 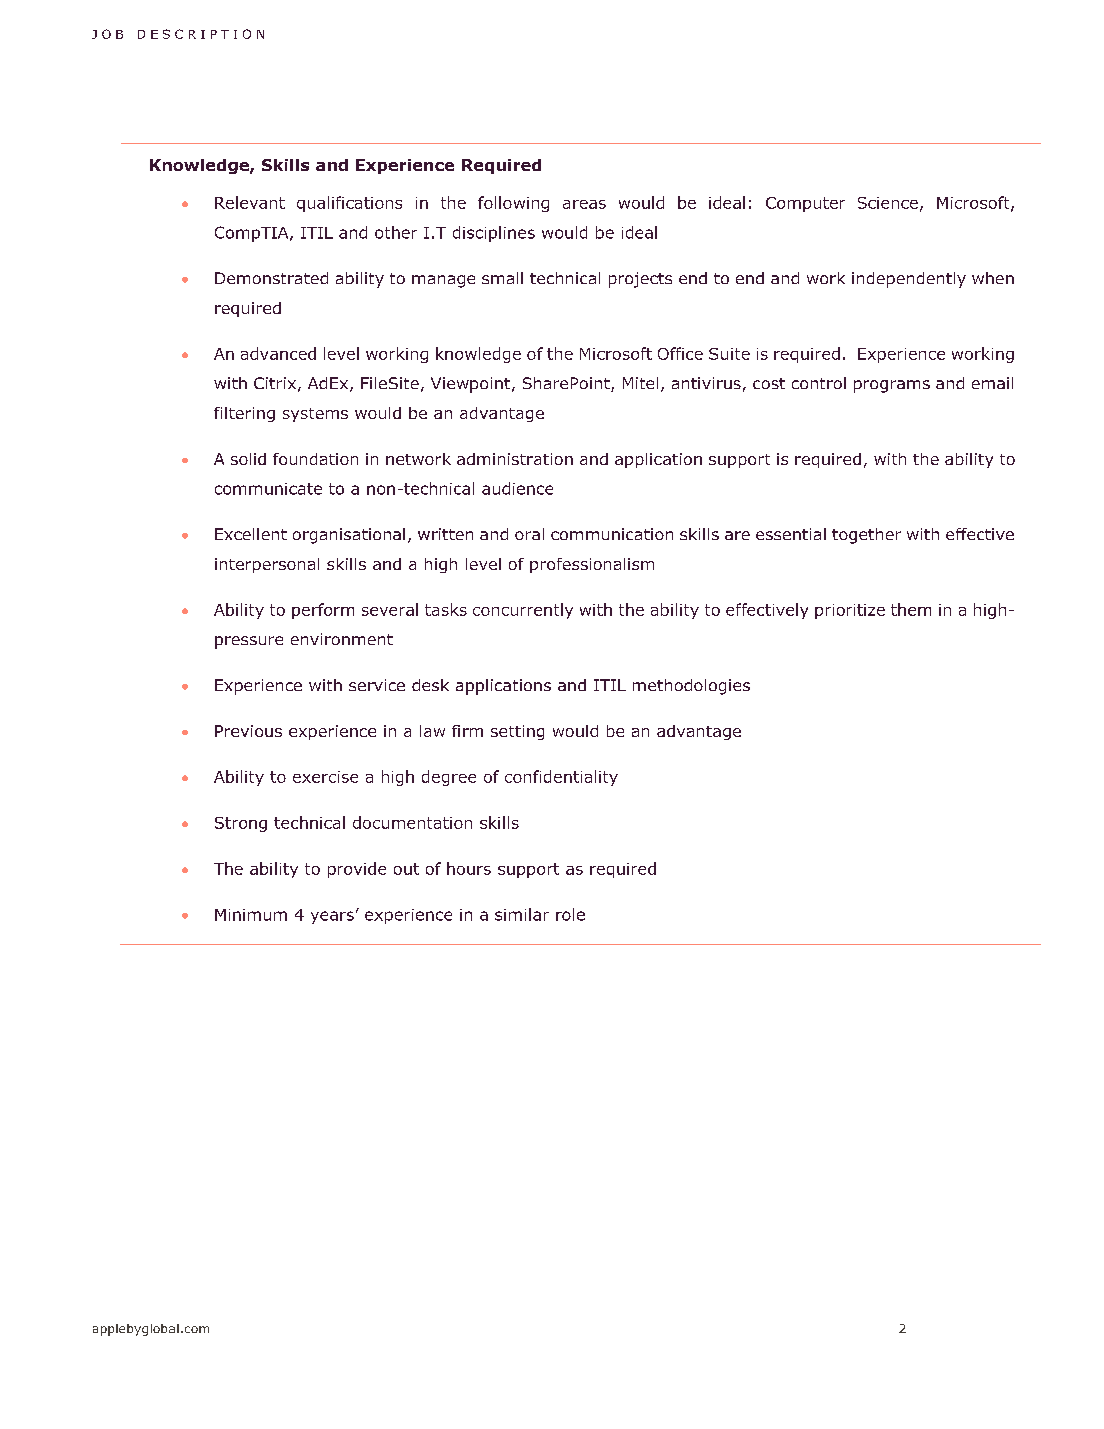 What do you see at coordinates (570, 914) in the document?
I see `role` at bounding box center [570, 914].
